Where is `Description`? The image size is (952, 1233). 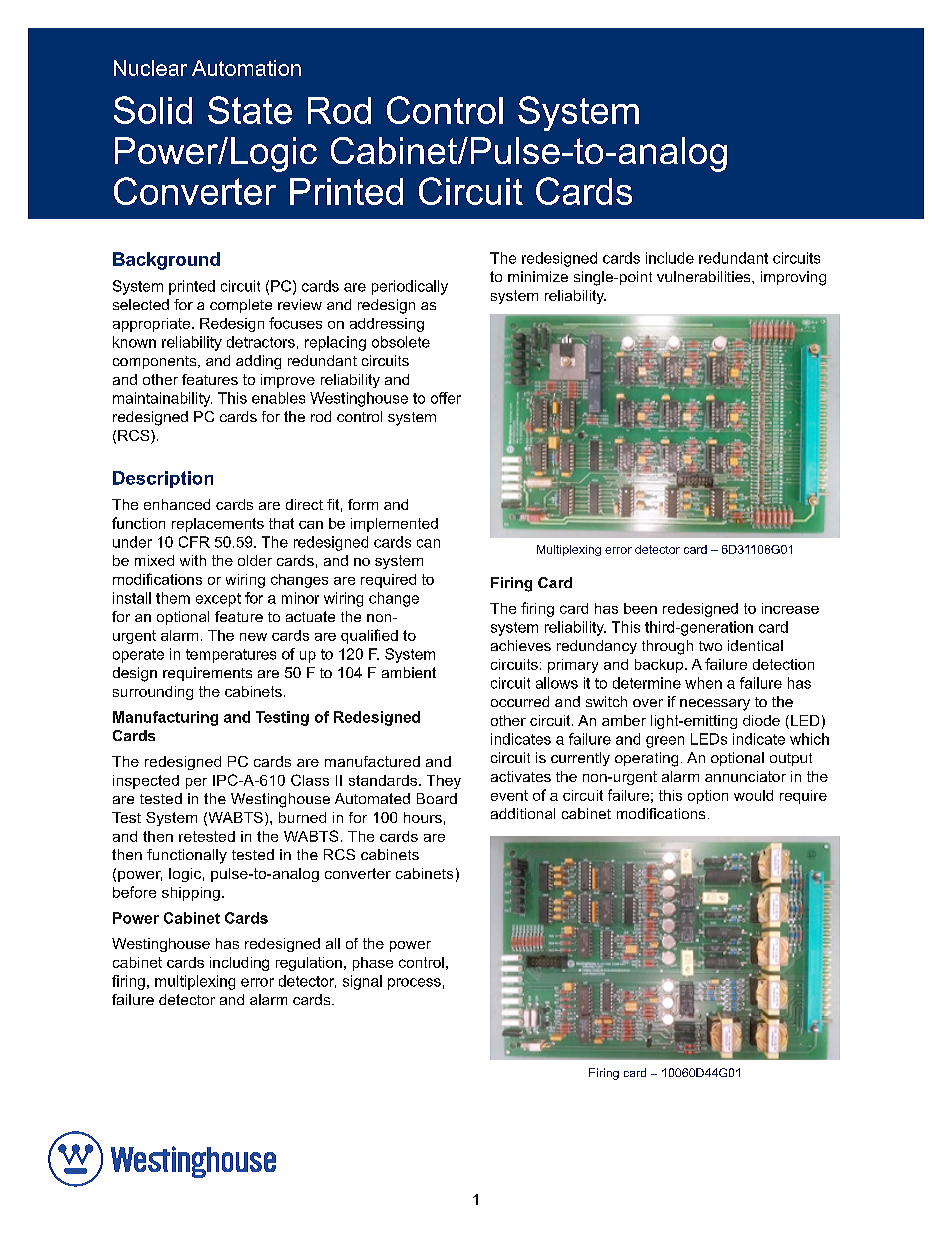
Description is located at coordinates (163, 479).
